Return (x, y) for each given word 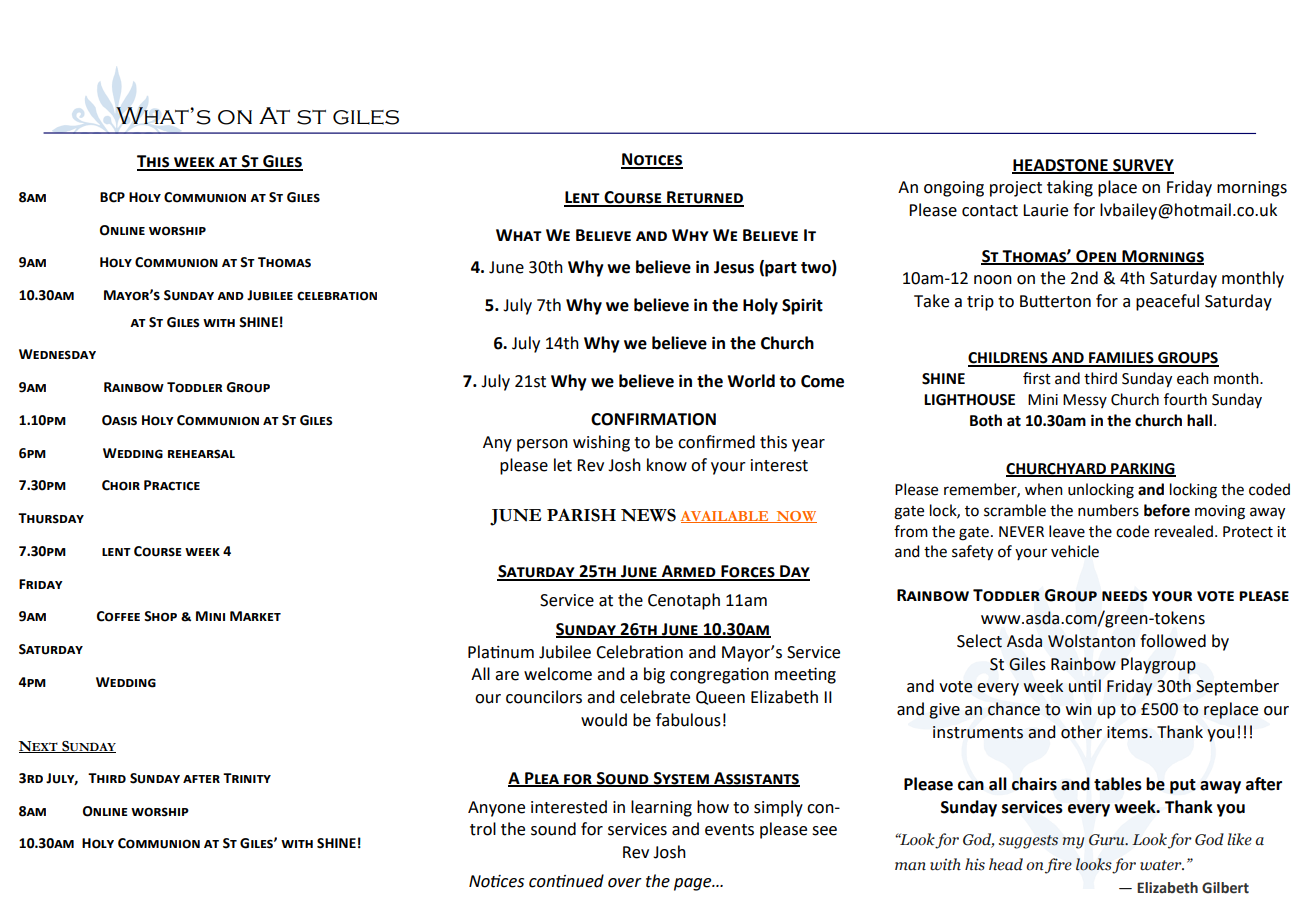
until (1085, 686)
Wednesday (57, 354)
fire (1058, 866)
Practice (172, 485)
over (625, 883)
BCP (112, 197)
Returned (704, 198)
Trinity (247, 778)
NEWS (648, 515)
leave (1067, 531)
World (751, 381)
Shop (160, 616)
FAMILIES (1121, 359)
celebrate (655, 697)
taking (1070, 188)
